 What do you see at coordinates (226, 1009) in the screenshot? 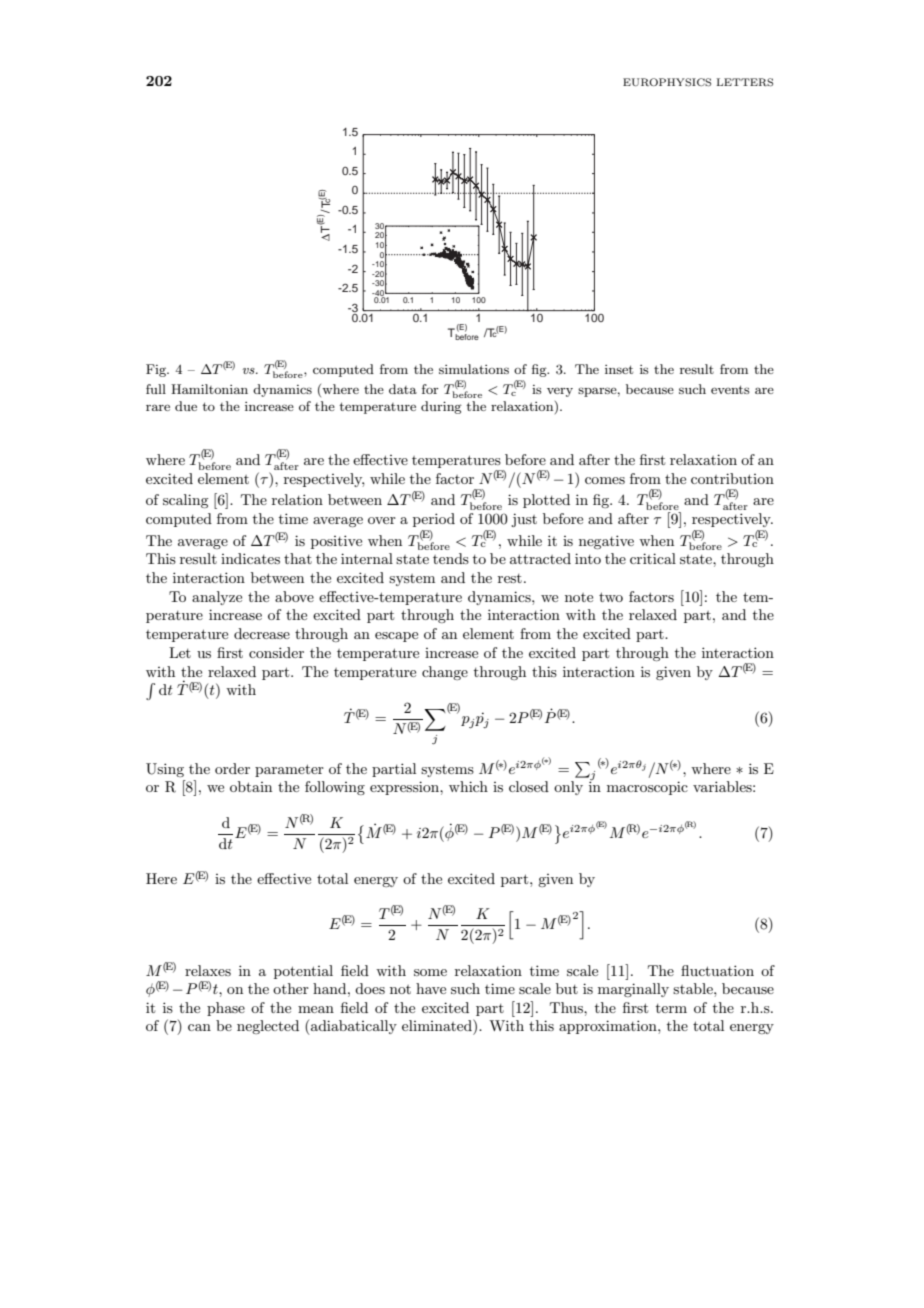
I see `phase` at bounding box center [226, 1009].
